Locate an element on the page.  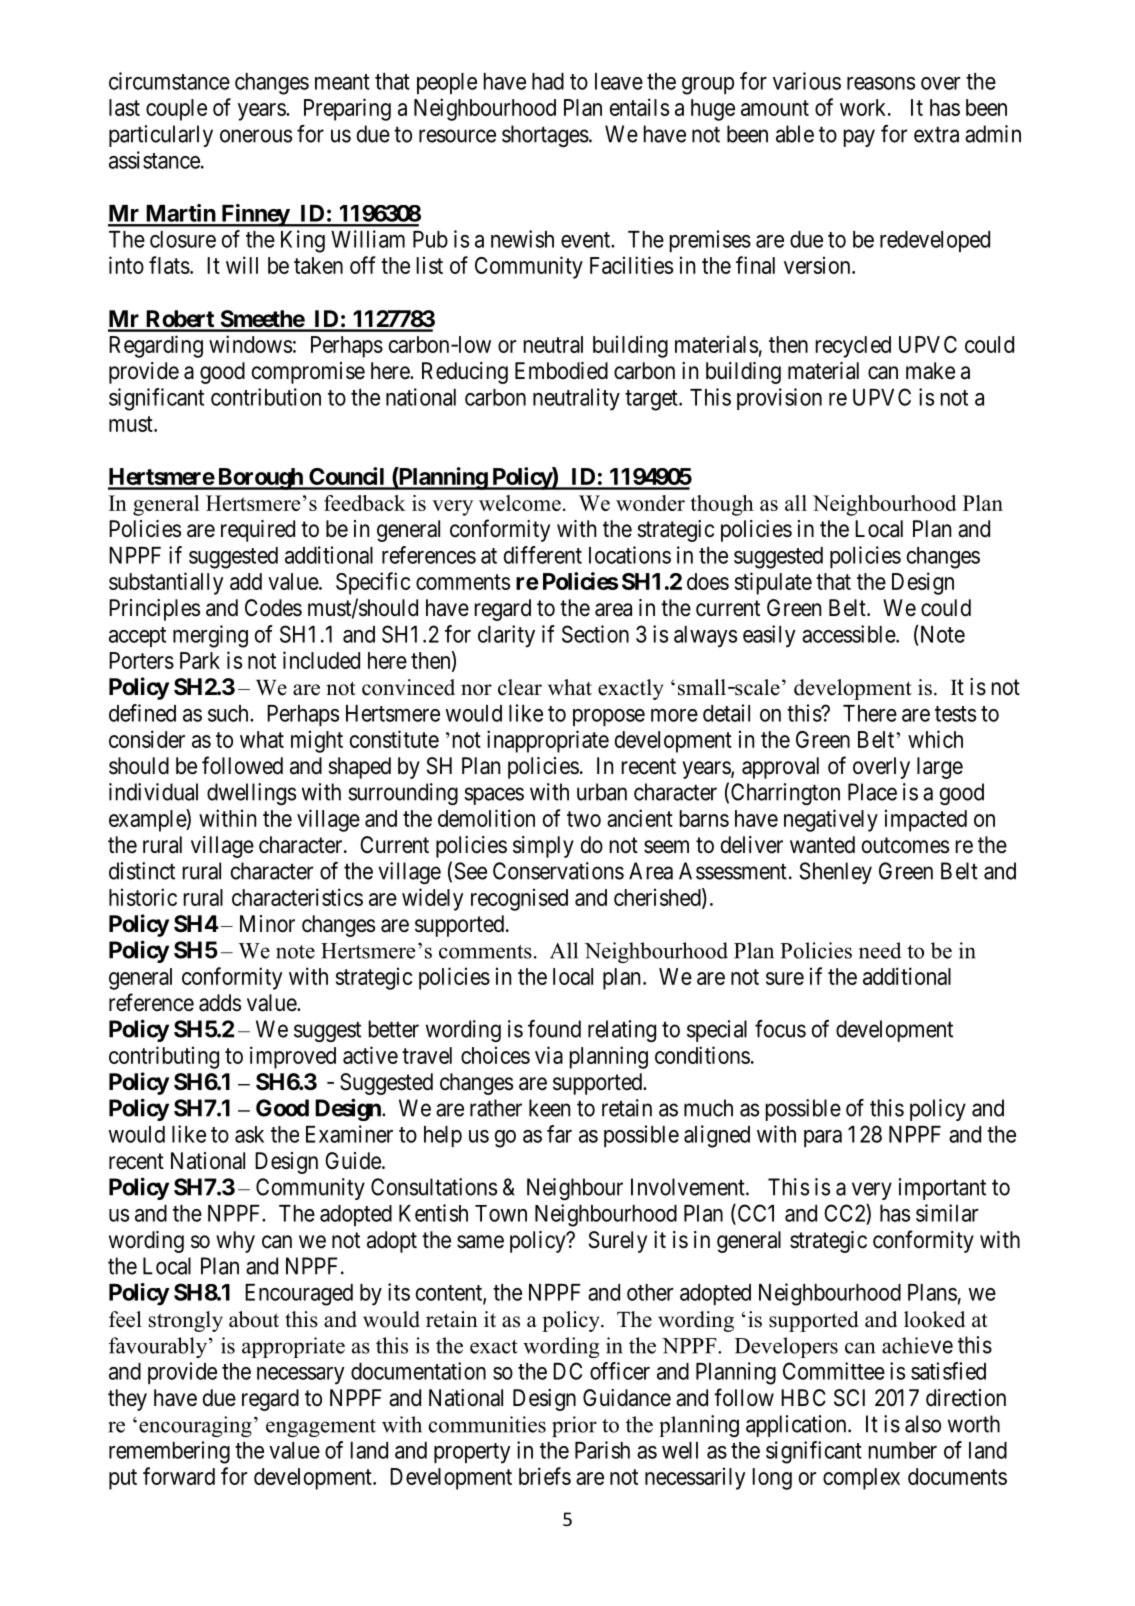
work is located at coordinates (864, 107).
